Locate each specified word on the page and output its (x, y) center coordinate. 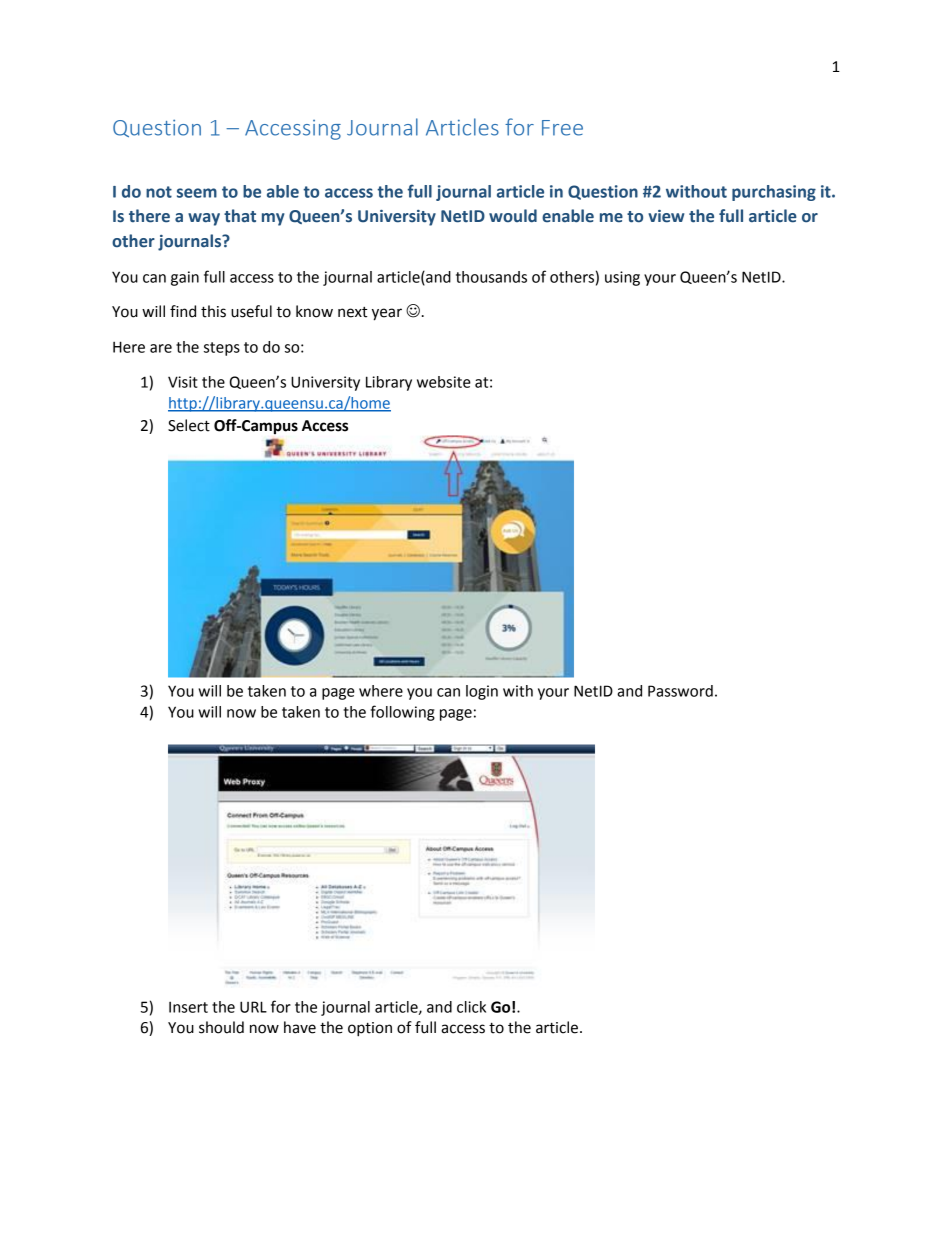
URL (253, 1007)
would (513, 216)
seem (197, 193)
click (471, 1007)
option (370, 1029)
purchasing (774, 193)
